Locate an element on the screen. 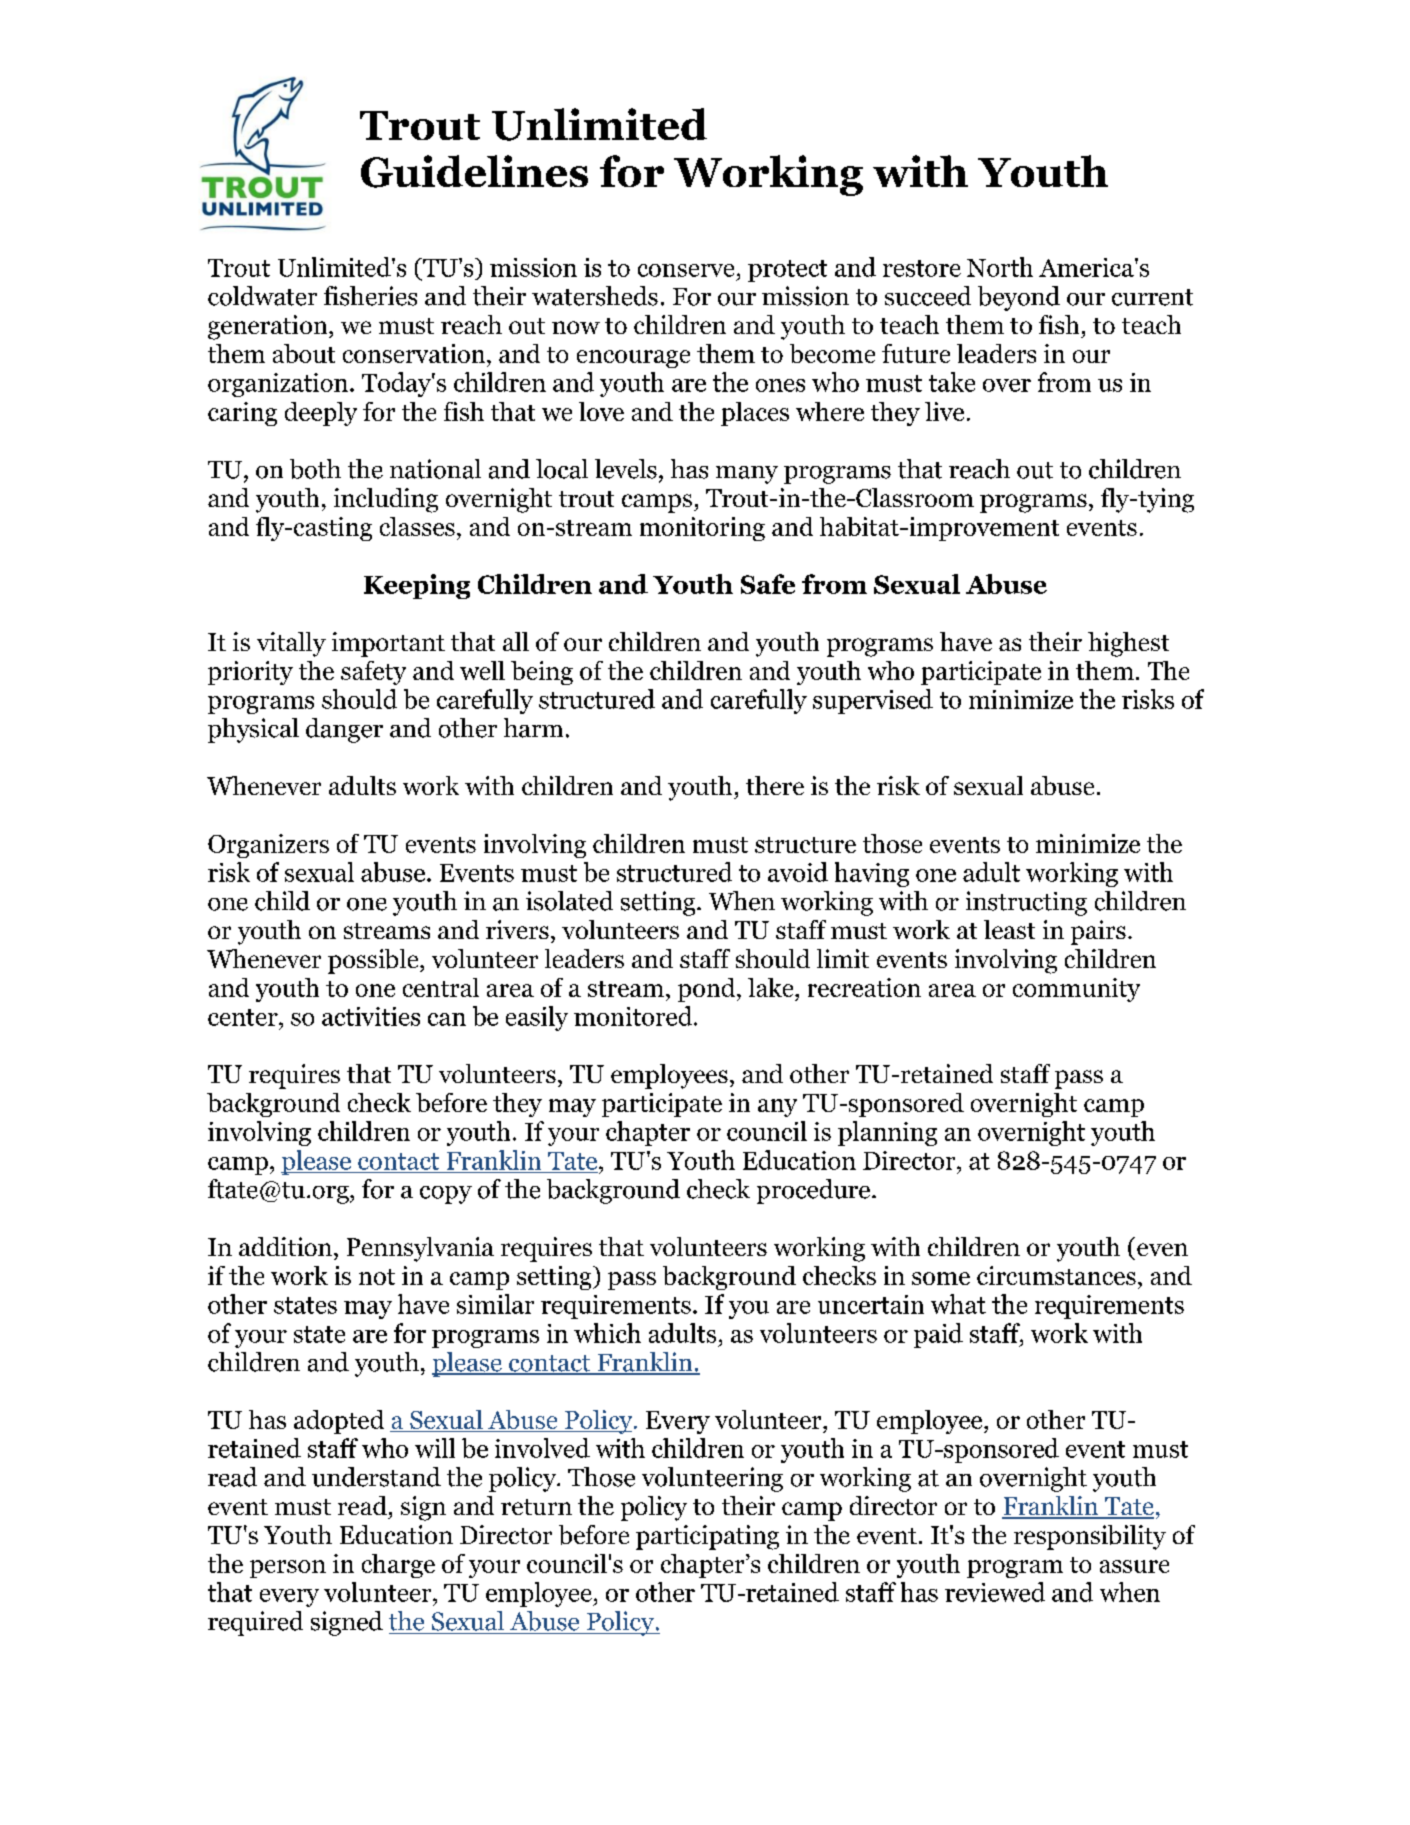  reviewed is located at coordinates (995, 1592).
